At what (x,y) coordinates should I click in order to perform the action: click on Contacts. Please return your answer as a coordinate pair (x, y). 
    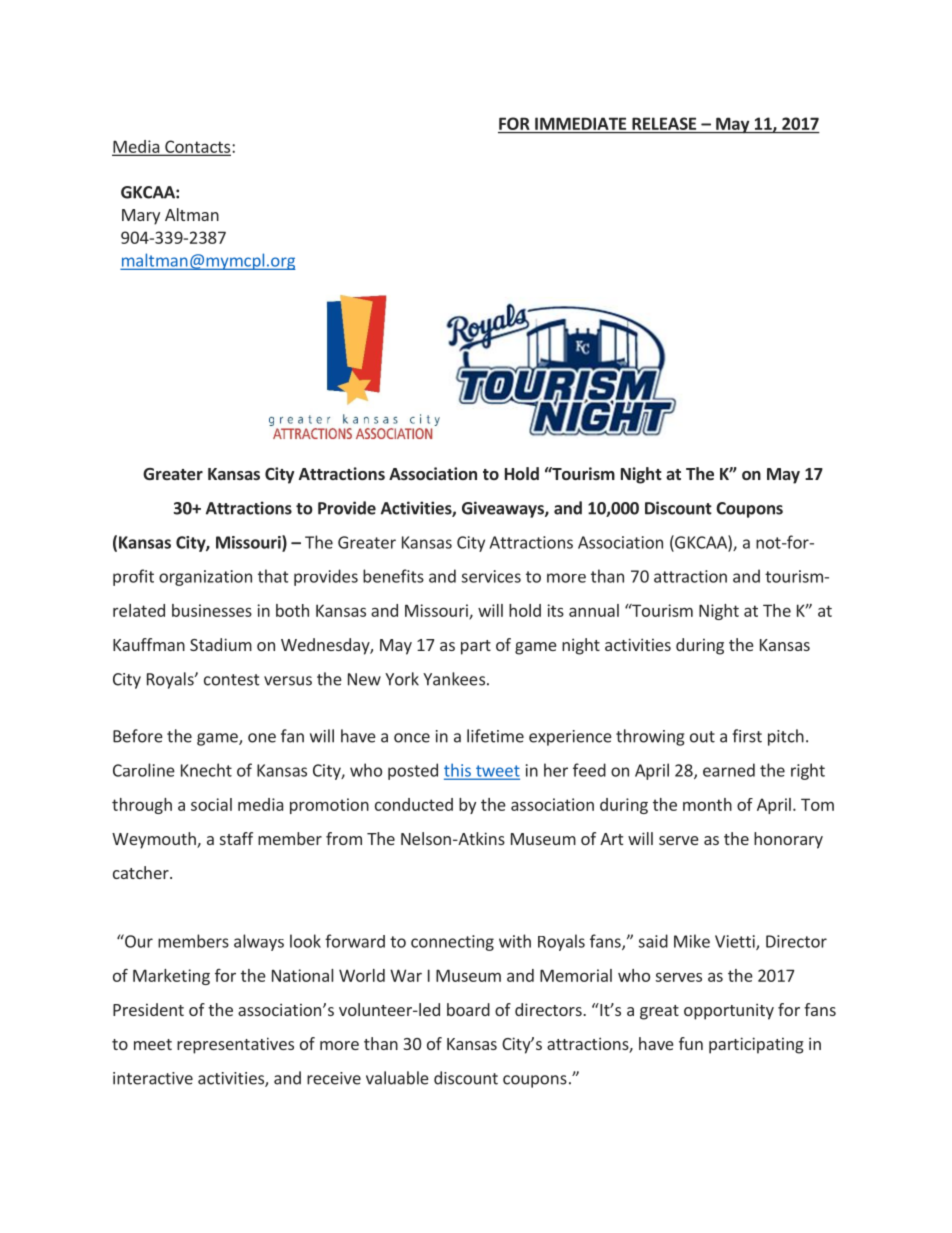
    Looking at the image, I should click on (198, 147).
